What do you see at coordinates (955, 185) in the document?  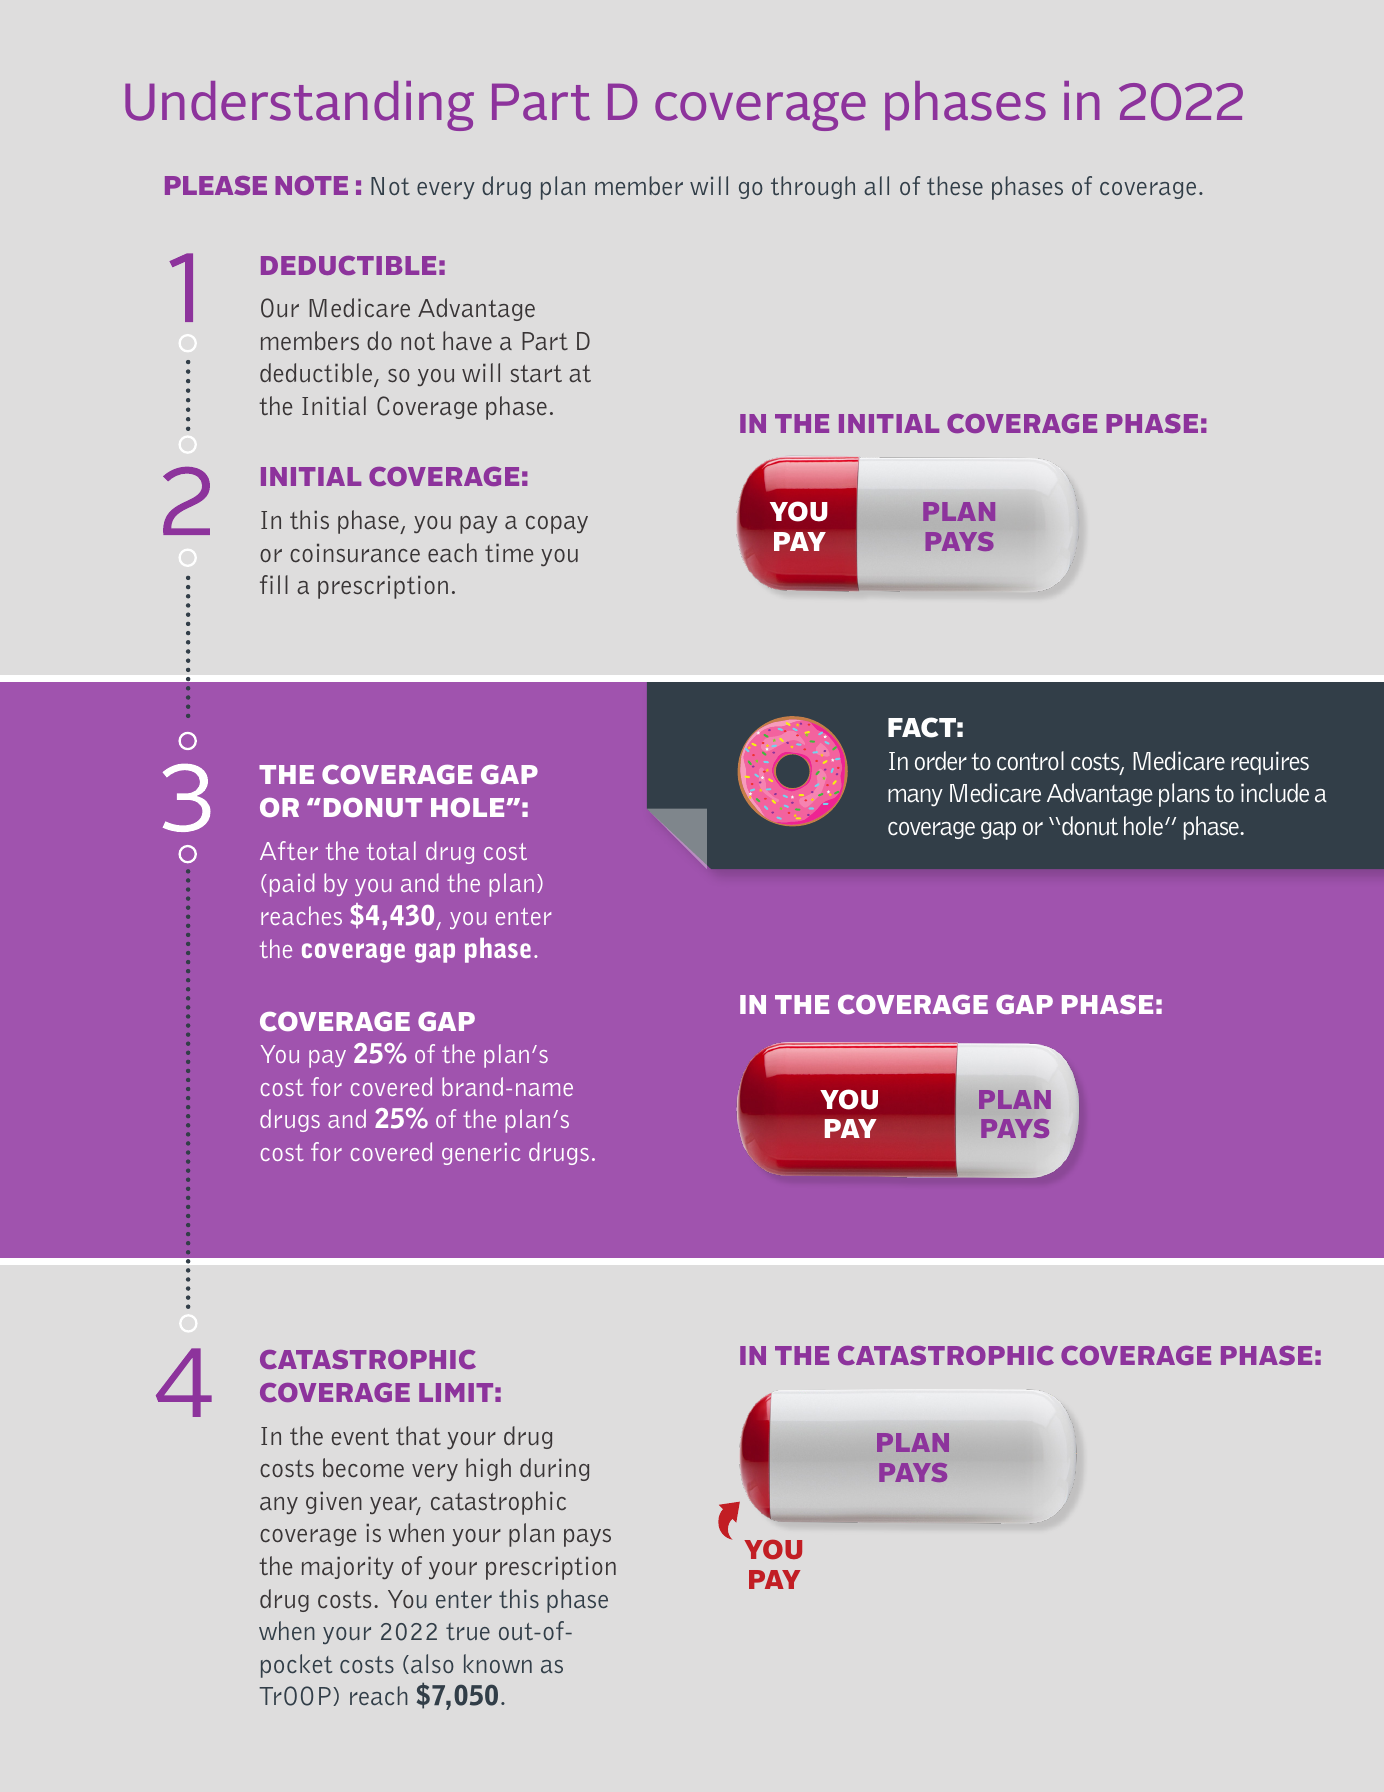 I see `these` at bounding box center [955, 185].
